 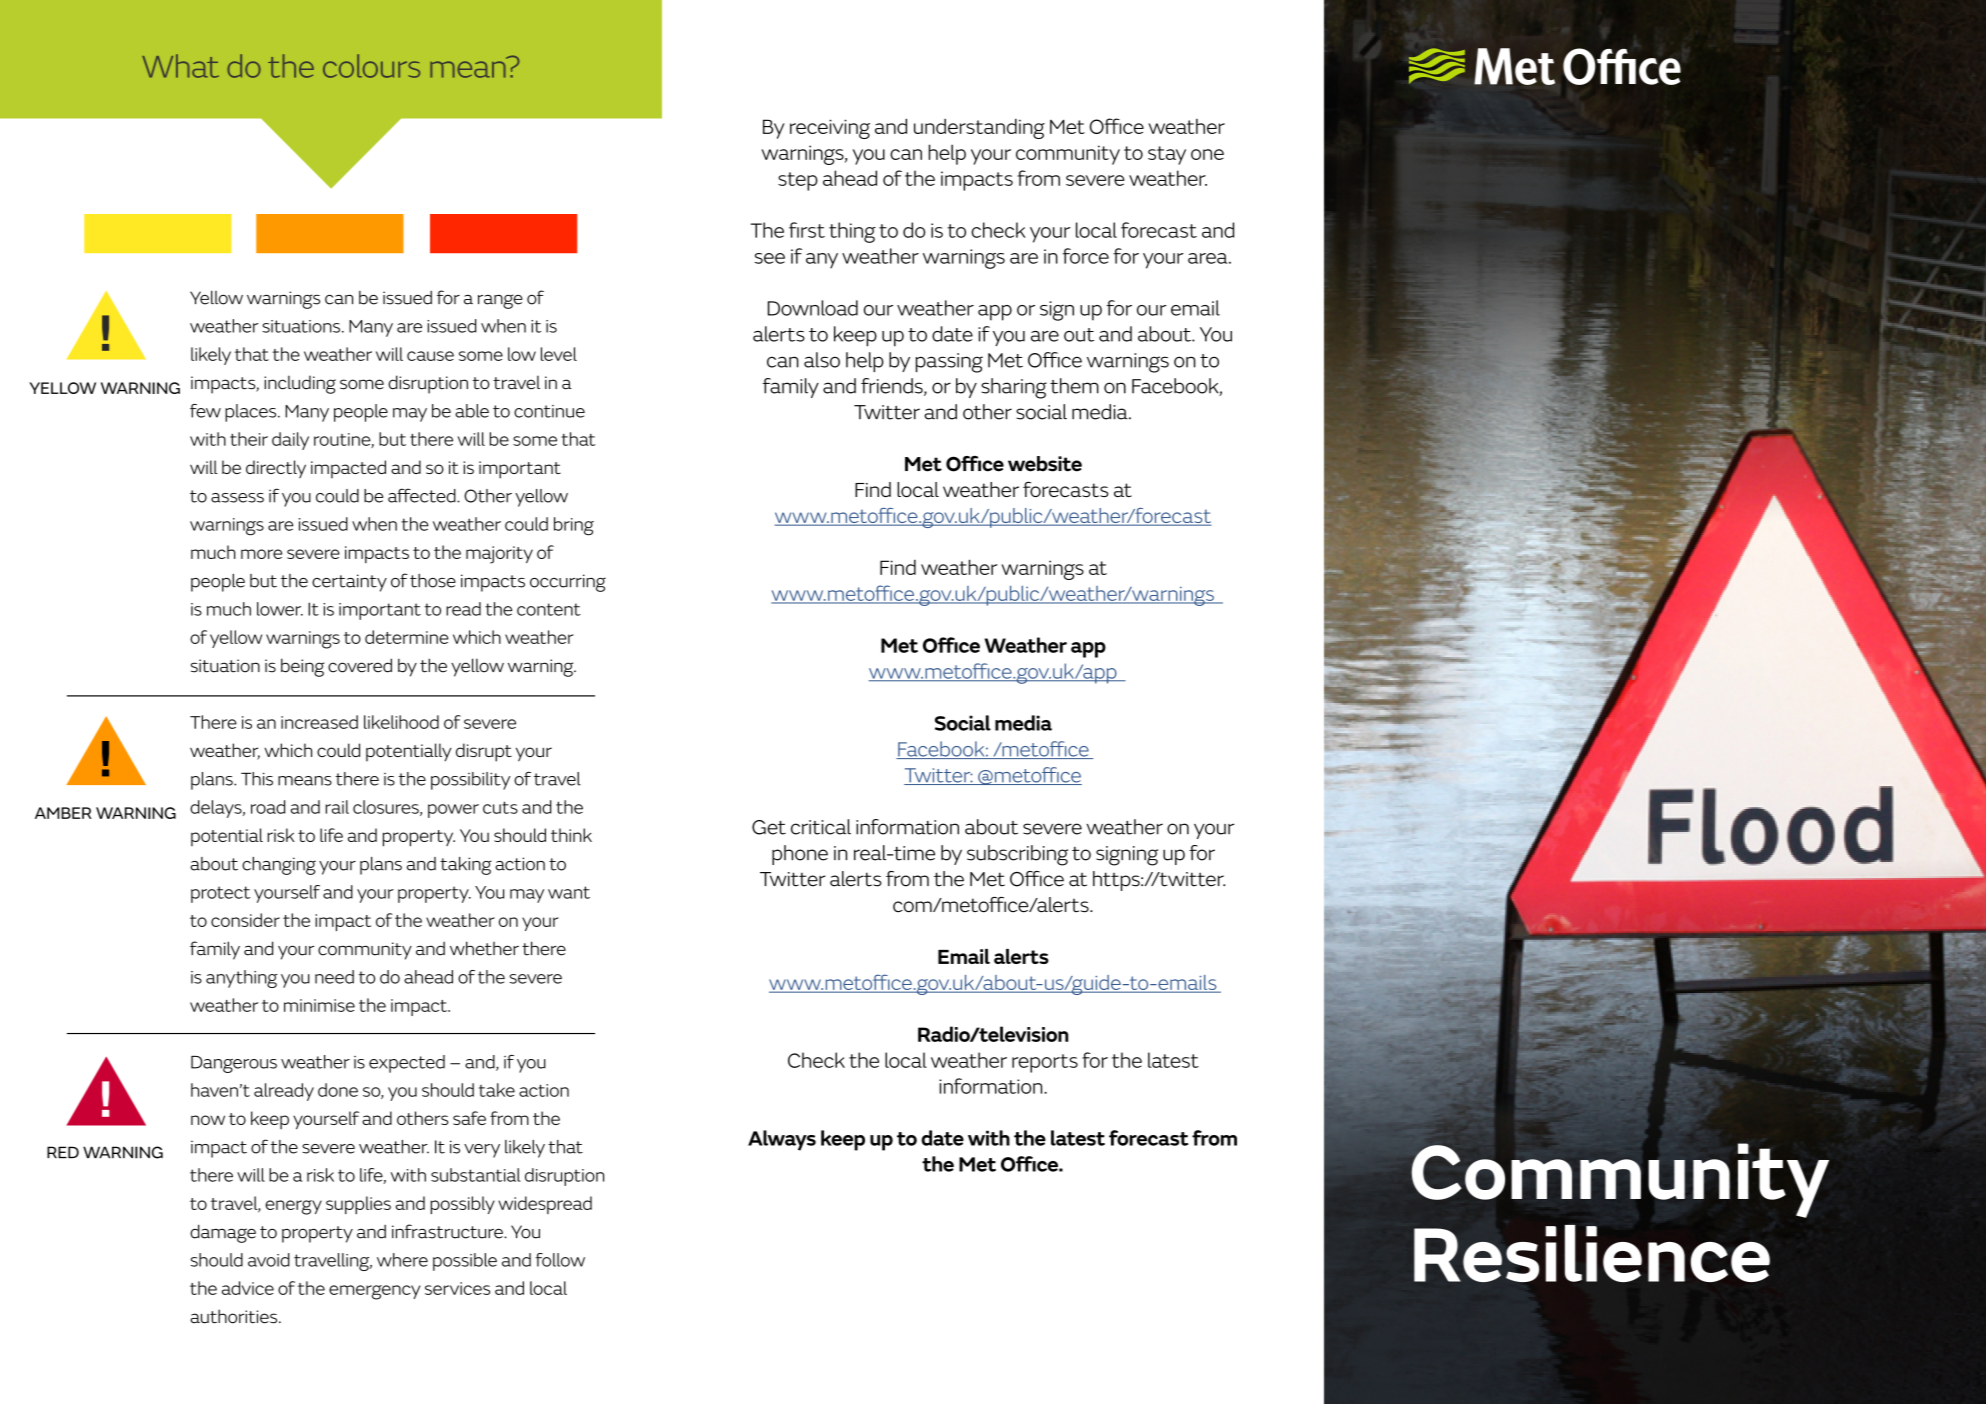 I want to click on subscribing, so click(x=1017, y=855).
